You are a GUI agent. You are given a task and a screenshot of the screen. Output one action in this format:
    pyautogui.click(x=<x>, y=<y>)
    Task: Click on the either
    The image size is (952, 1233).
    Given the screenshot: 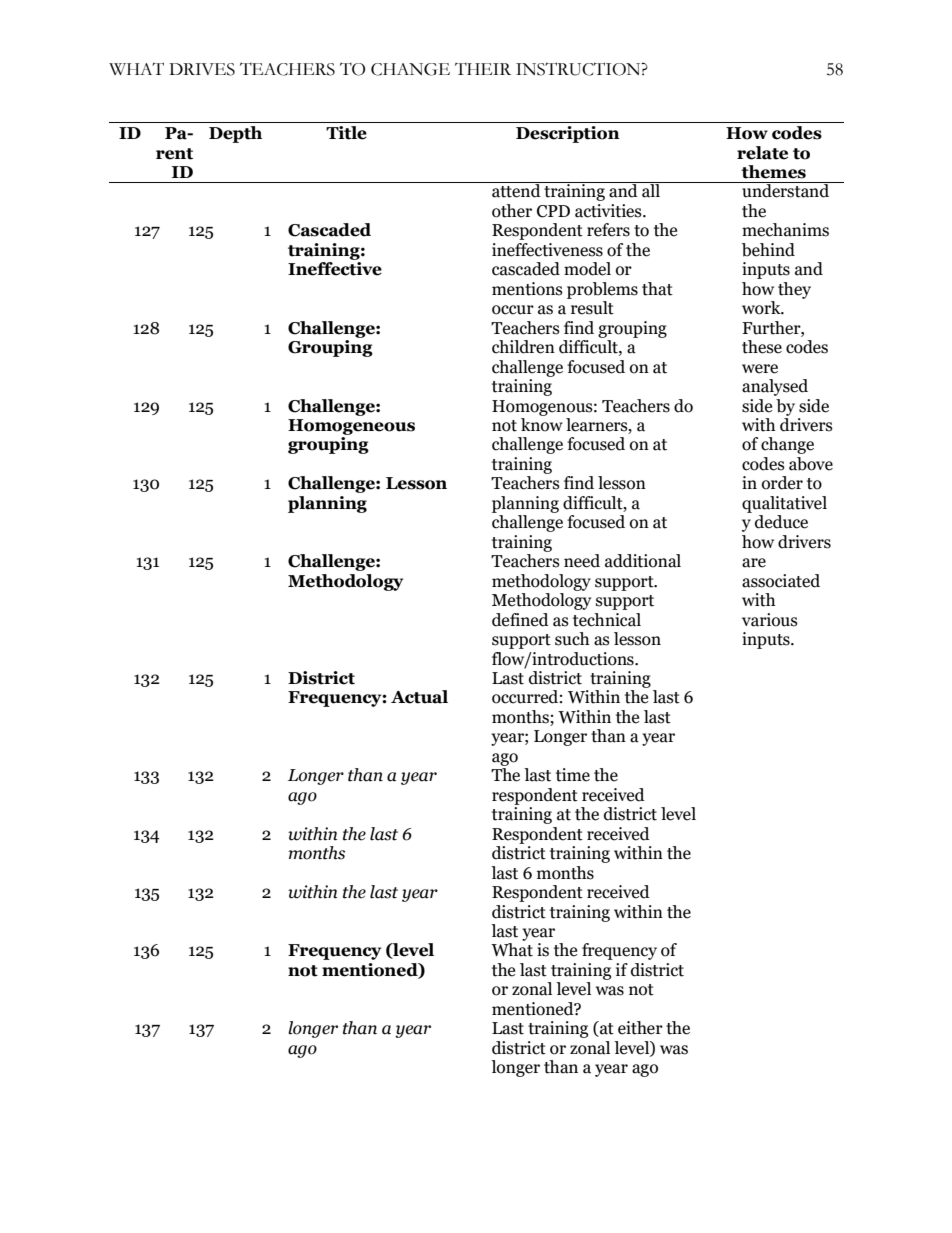 What is the action you would take?
    pyautogui.click(x=640, y=1028)
